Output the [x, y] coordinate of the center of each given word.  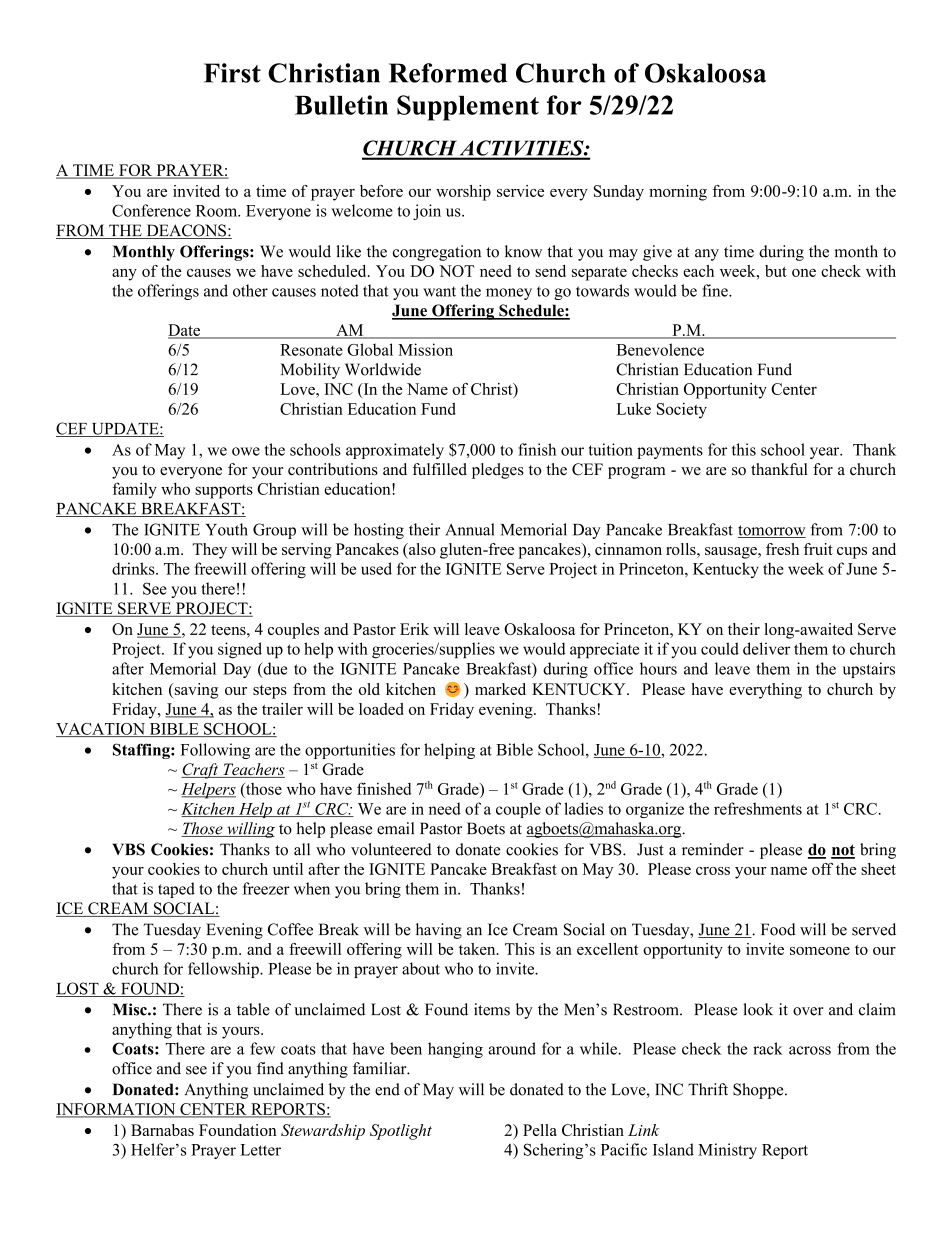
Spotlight [401, 1132]
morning [678, 193]
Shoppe [759, 1091]
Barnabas [162, 1130]
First [232, 73]
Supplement [468, 108]
